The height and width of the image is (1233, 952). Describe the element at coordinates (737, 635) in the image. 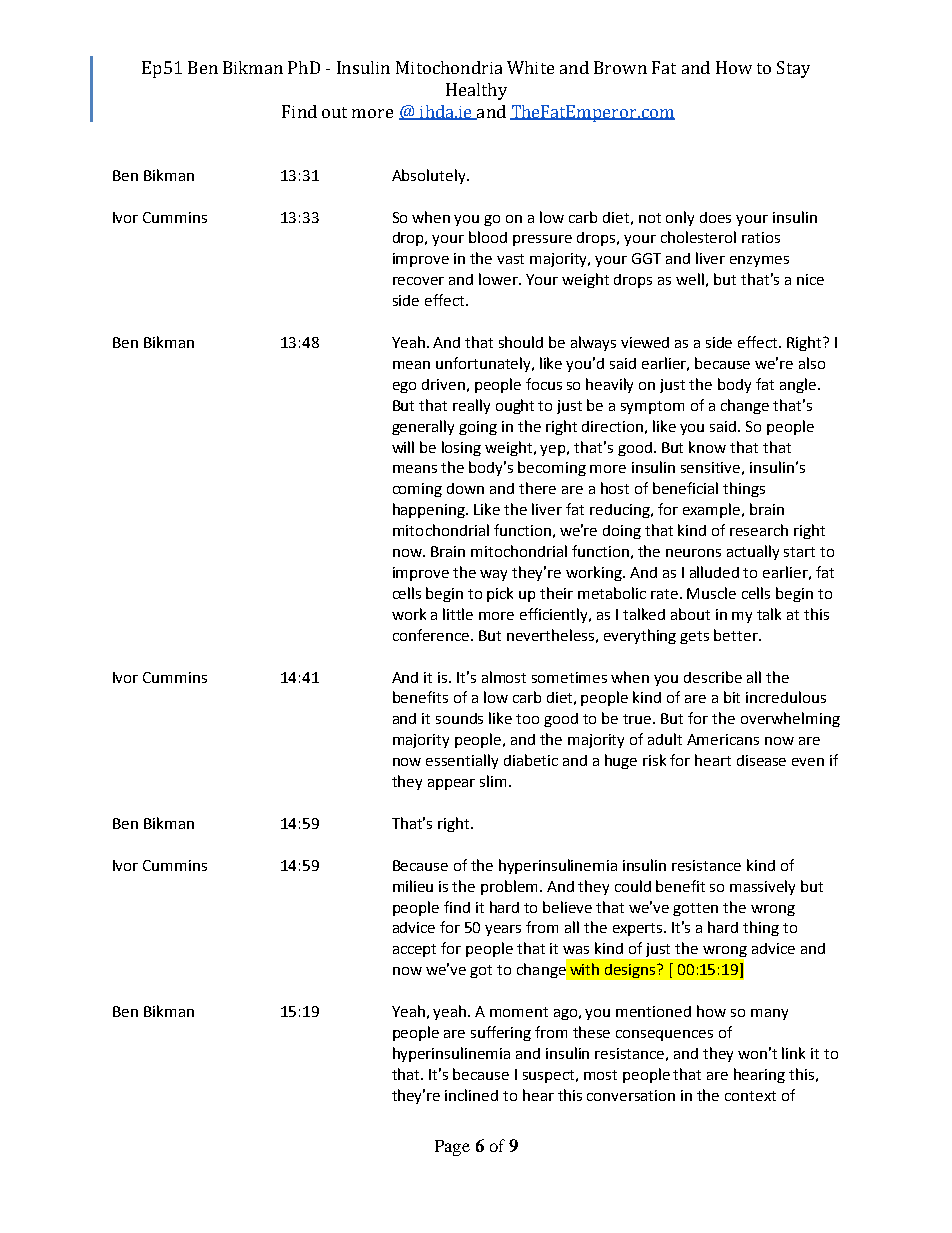

I see `better` at that location.
